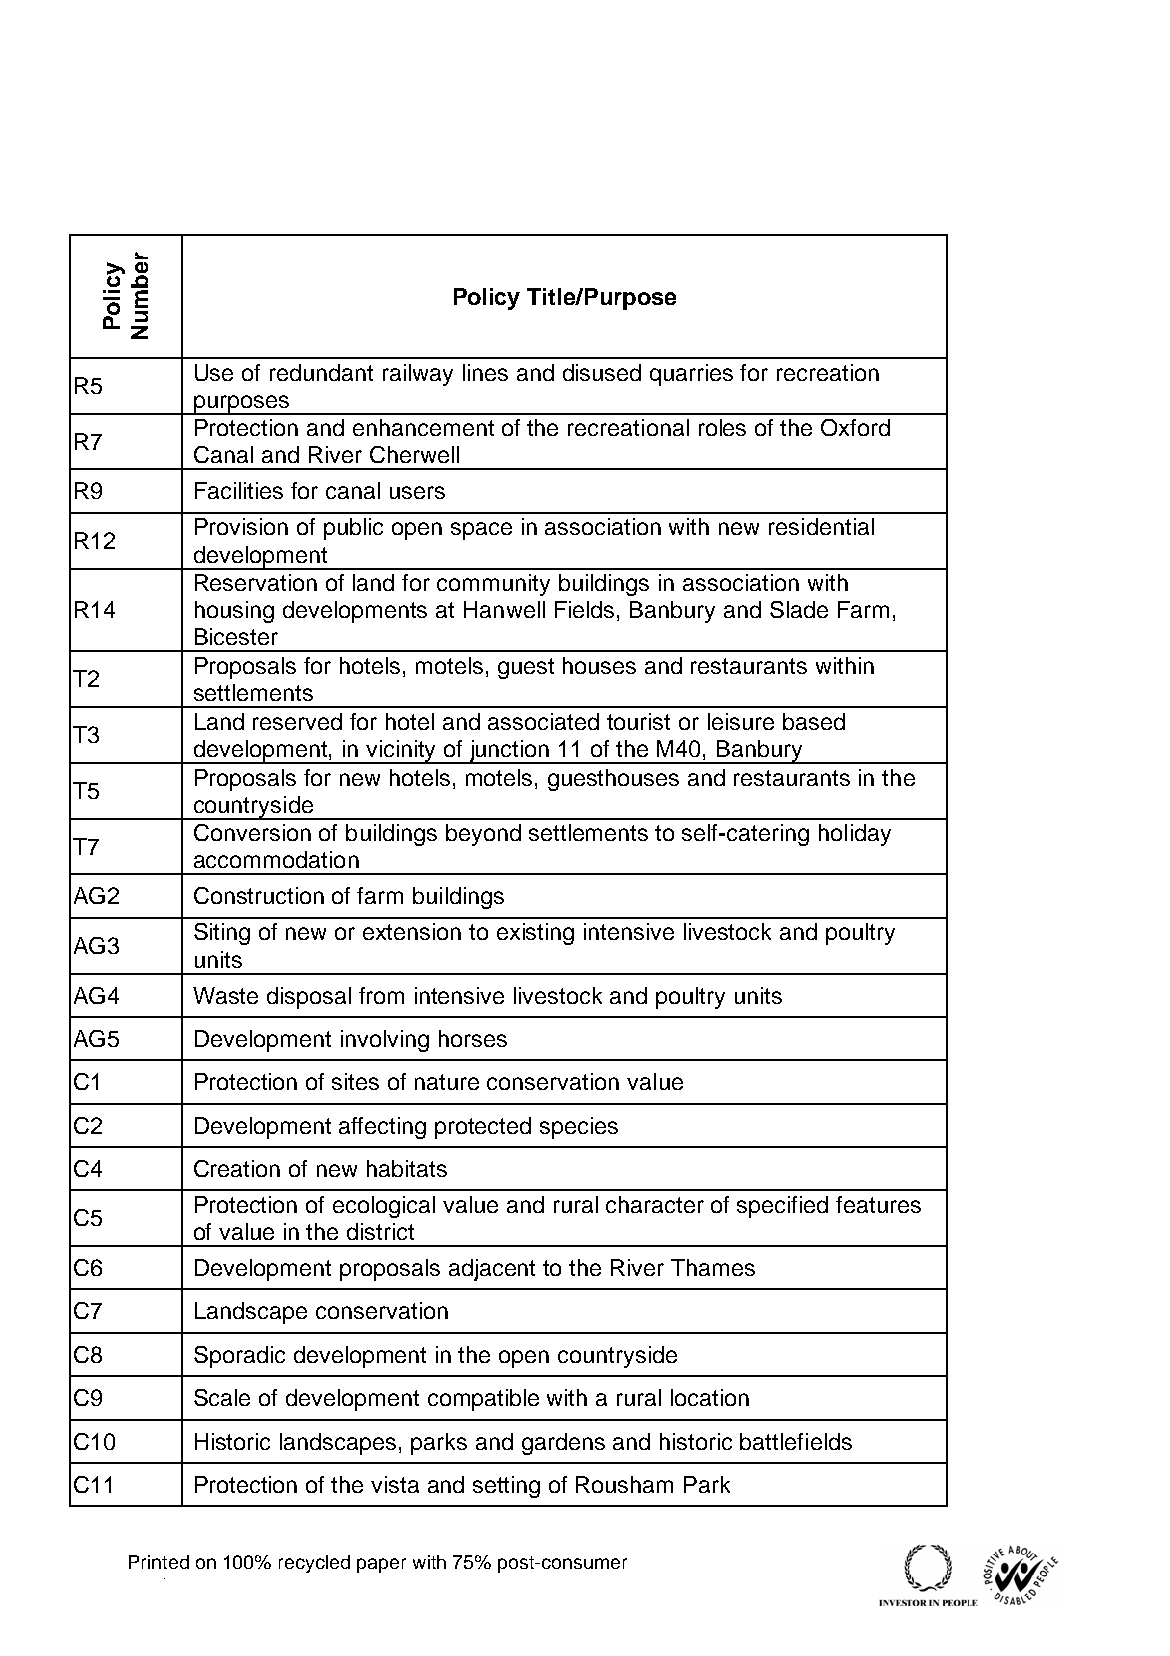 This page has height=1656, width=1170. Describe the element at coordinates (855, 835) in the page. I see `holiday` at that location.
